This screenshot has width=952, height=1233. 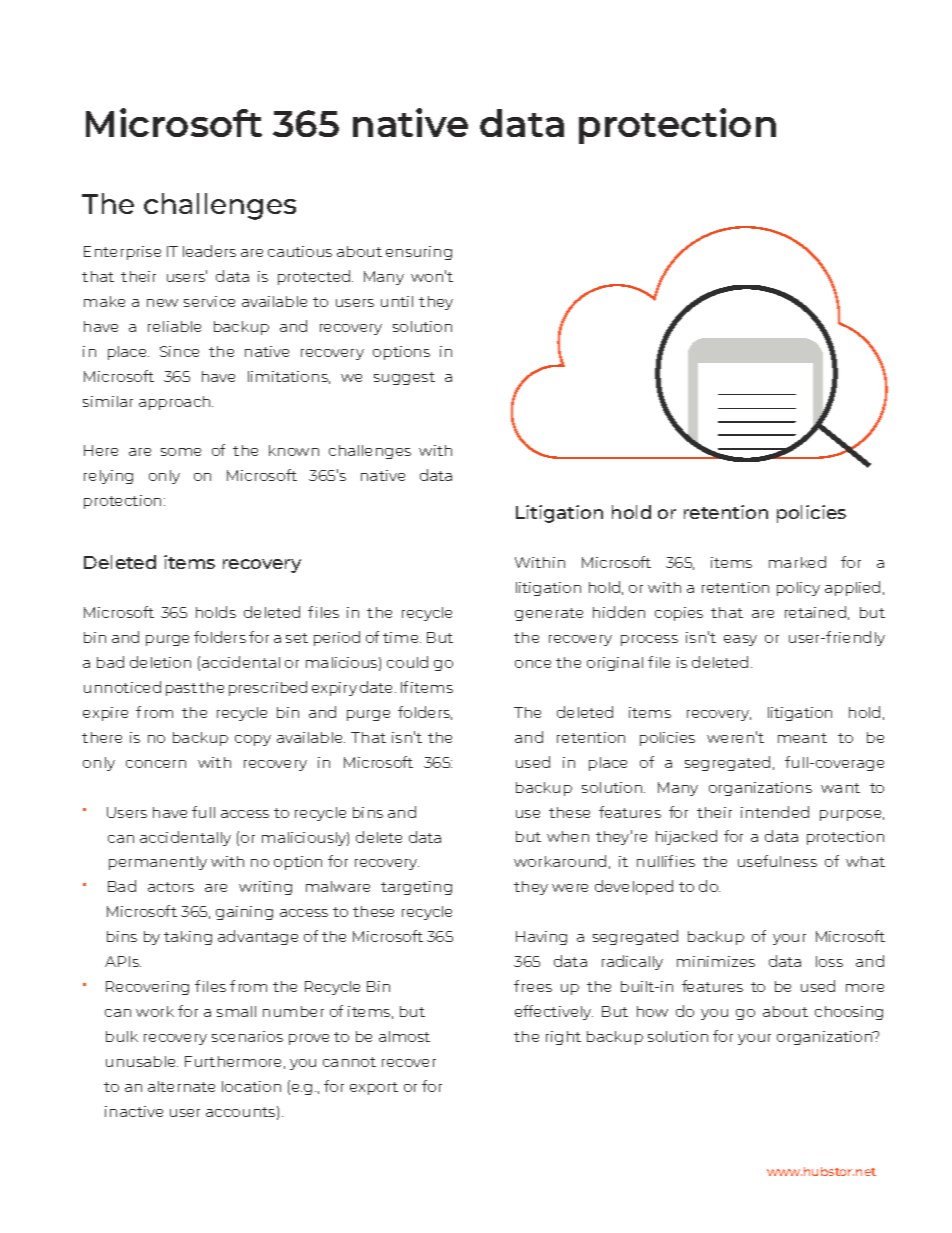 What do you see at coordinates (374, 1088) in the screenshot?
I see `export` at bounding box center [374, 1088].
